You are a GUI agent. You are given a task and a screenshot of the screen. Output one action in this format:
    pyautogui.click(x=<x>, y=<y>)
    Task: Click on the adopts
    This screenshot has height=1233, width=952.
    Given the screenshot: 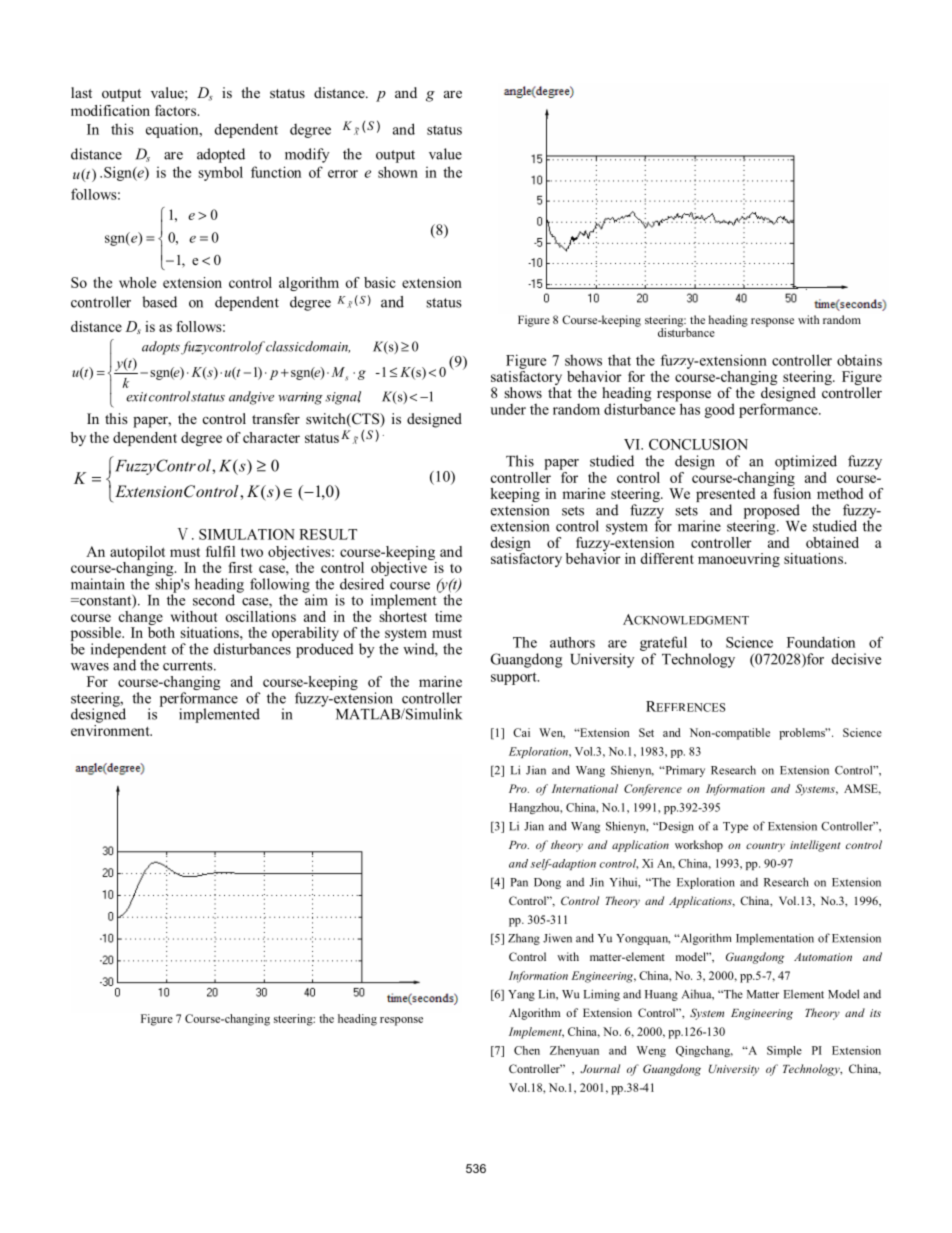 What is the action you would take?
    pyautogui.click(x=162, y=348)
